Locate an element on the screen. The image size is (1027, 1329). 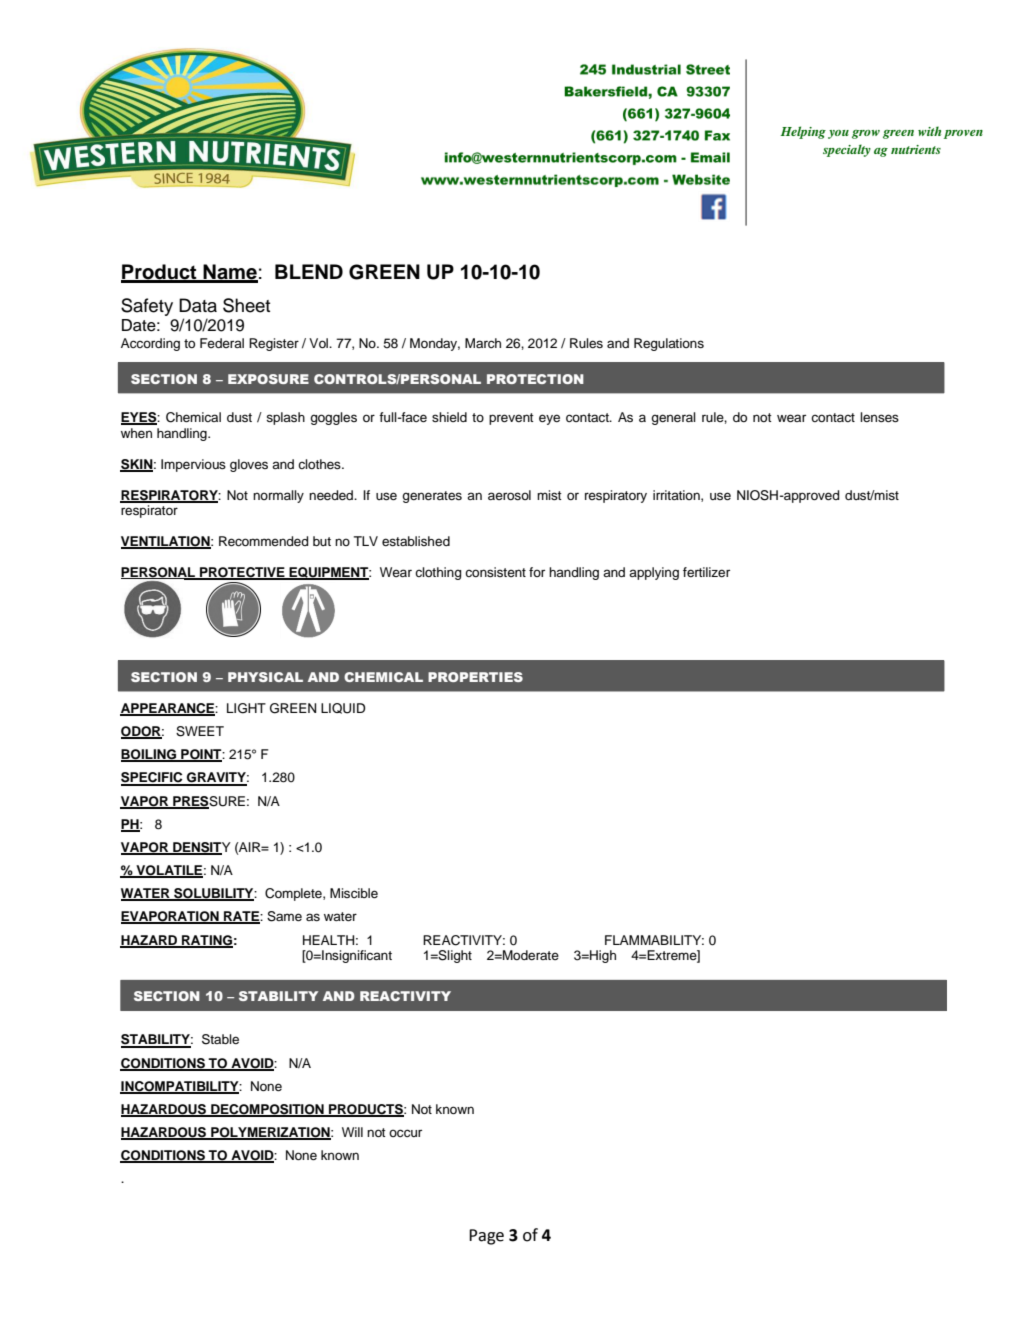
Page is located at coordinates (486, 1237).
